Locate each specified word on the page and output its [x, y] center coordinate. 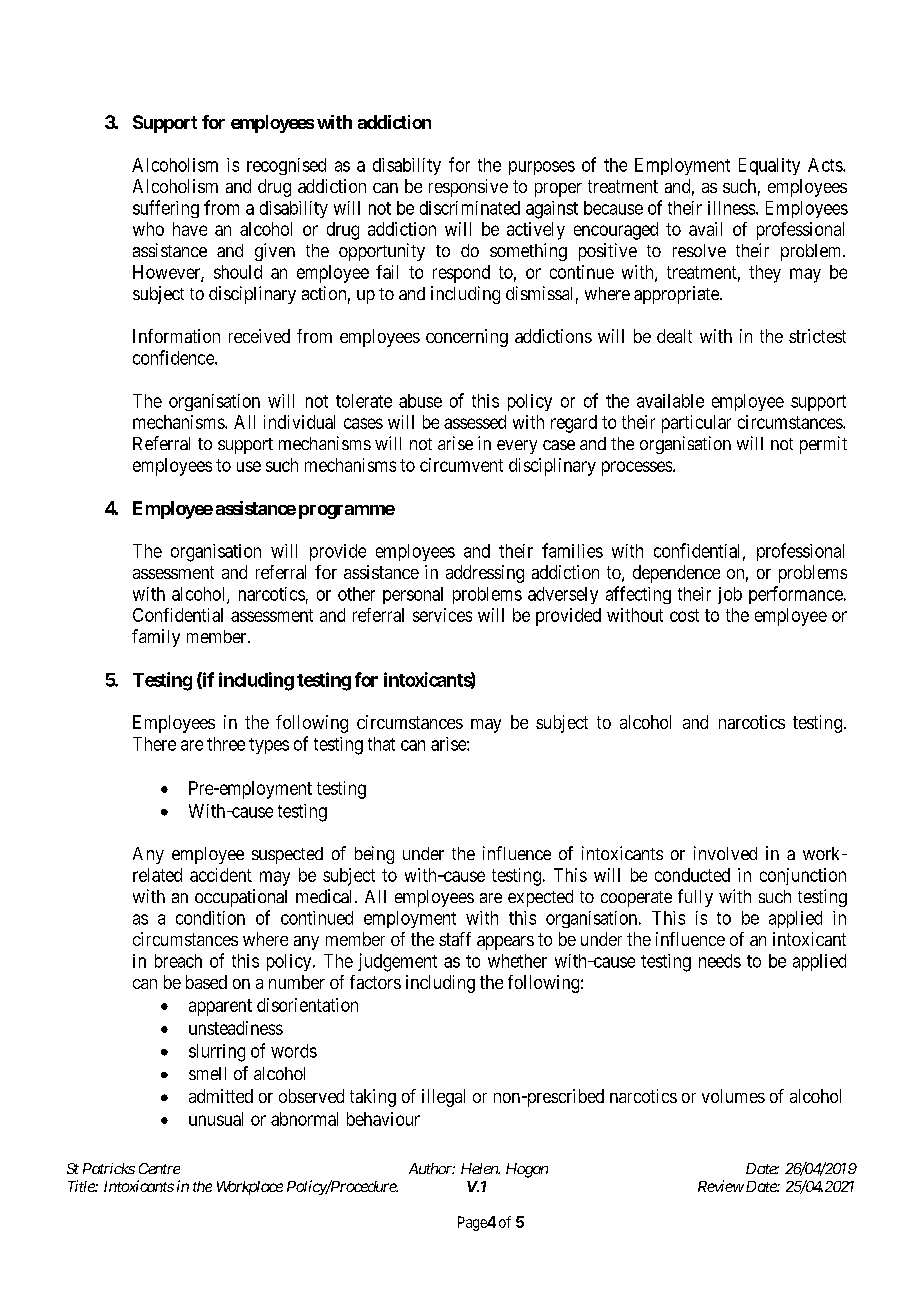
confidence [174, 357]
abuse [420, 401]
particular [696, 424]
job [730, 595]
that [381, 744]
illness [731, 208]
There [154, 744]
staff [455, 939]
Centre [159, 1168]
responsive [468, 188]
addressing [485, 574]
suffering [166, 209]
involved [725, 853]
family [156, 638]
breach [178, 961]
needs [720, 961]
